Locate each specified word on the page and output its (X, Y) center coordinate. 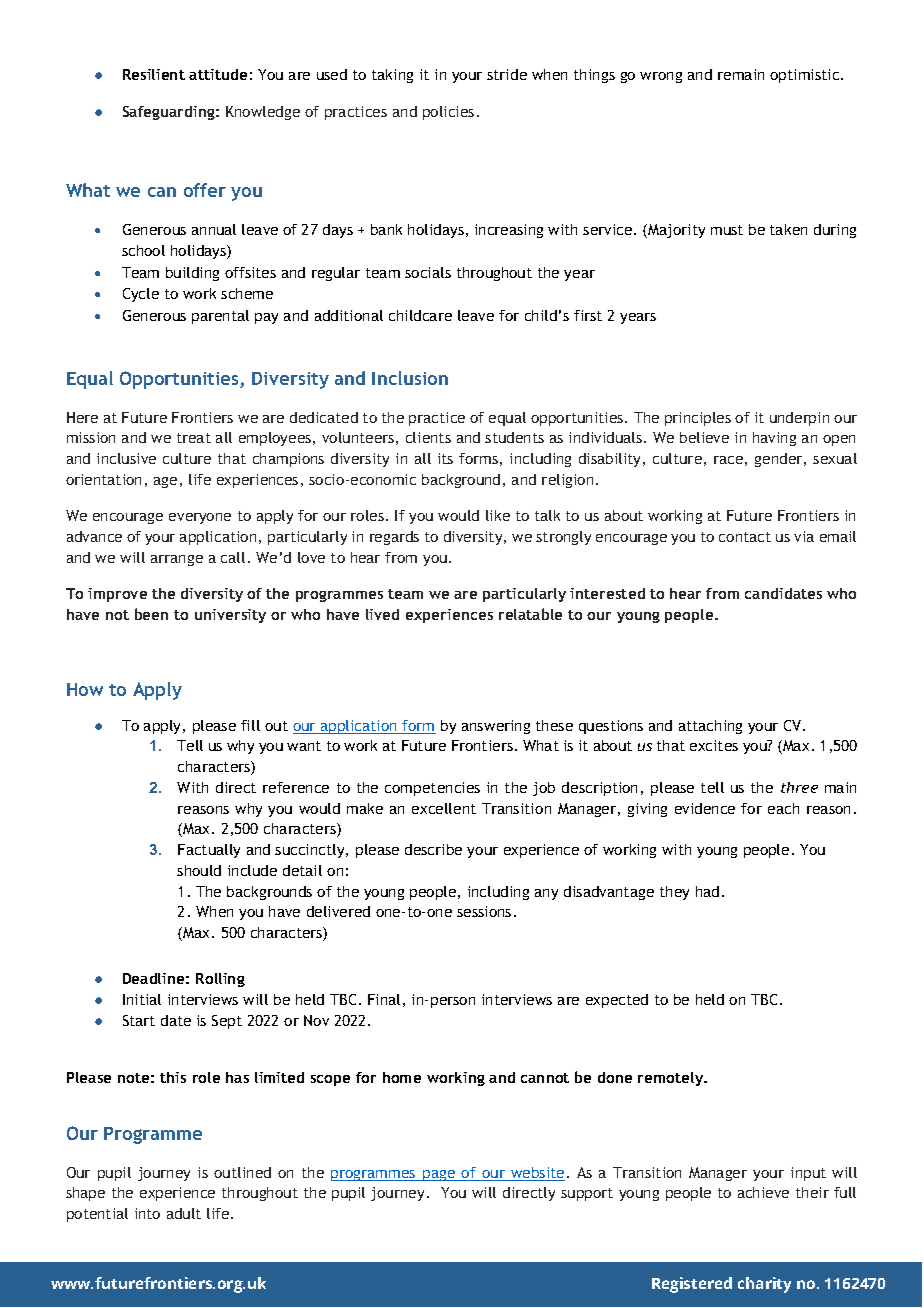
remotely (672, 1079)
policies (448, 113)
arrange (177, 560)
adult (184, 1213)
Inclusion (410, 378)
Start (139, 1020)
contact (745, 537)
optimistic (806, 76)
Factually (209, 851)
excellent (444, 808)
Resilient (154, 74)
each (783, 808)
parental (220, 317)
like (498, 515)
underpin (799, 419)
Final (384, 999)
